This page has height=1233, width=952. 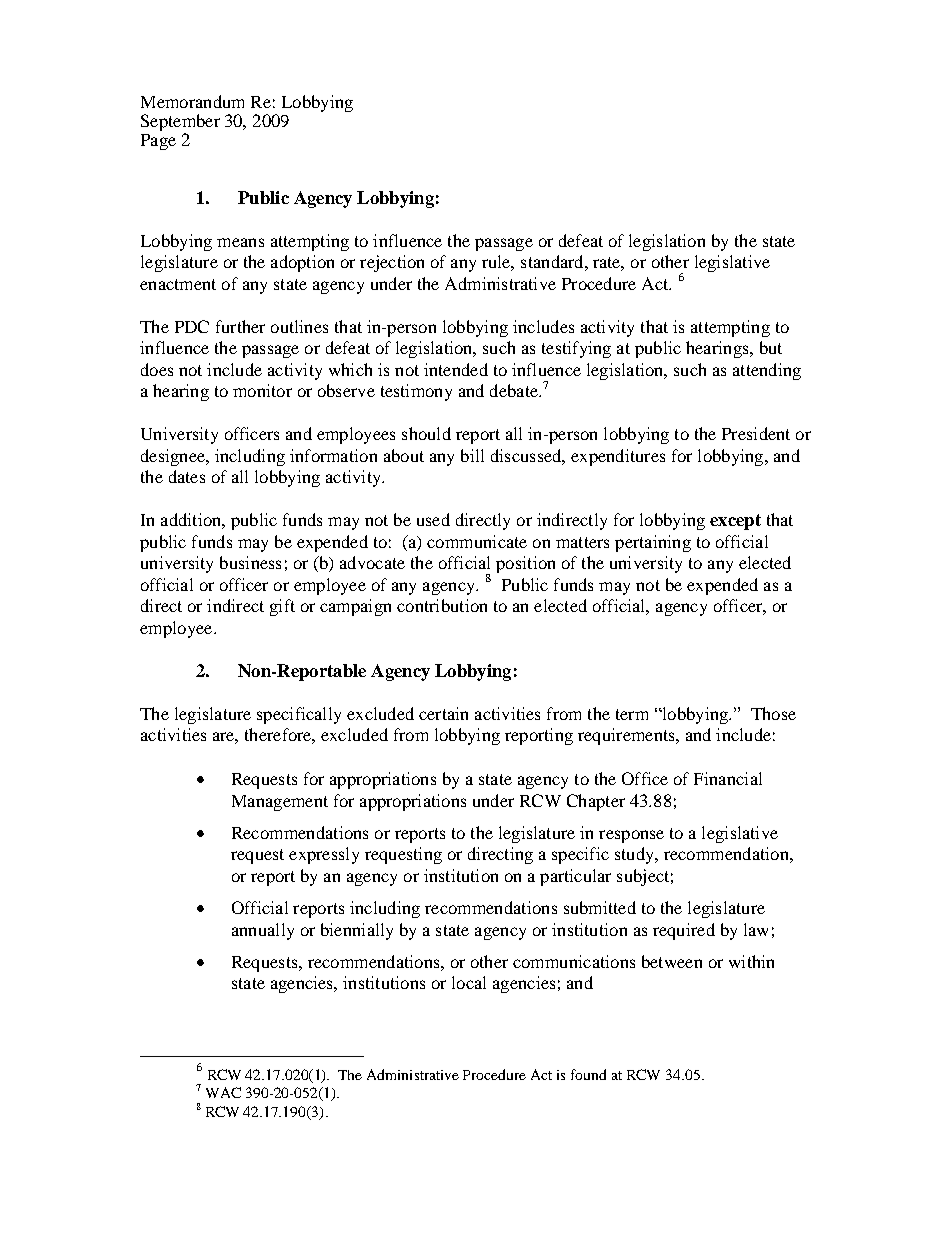 What do you see at coordinates (653, 543) in the page?
I see `pertaining` at bounding box center [653, 543].
